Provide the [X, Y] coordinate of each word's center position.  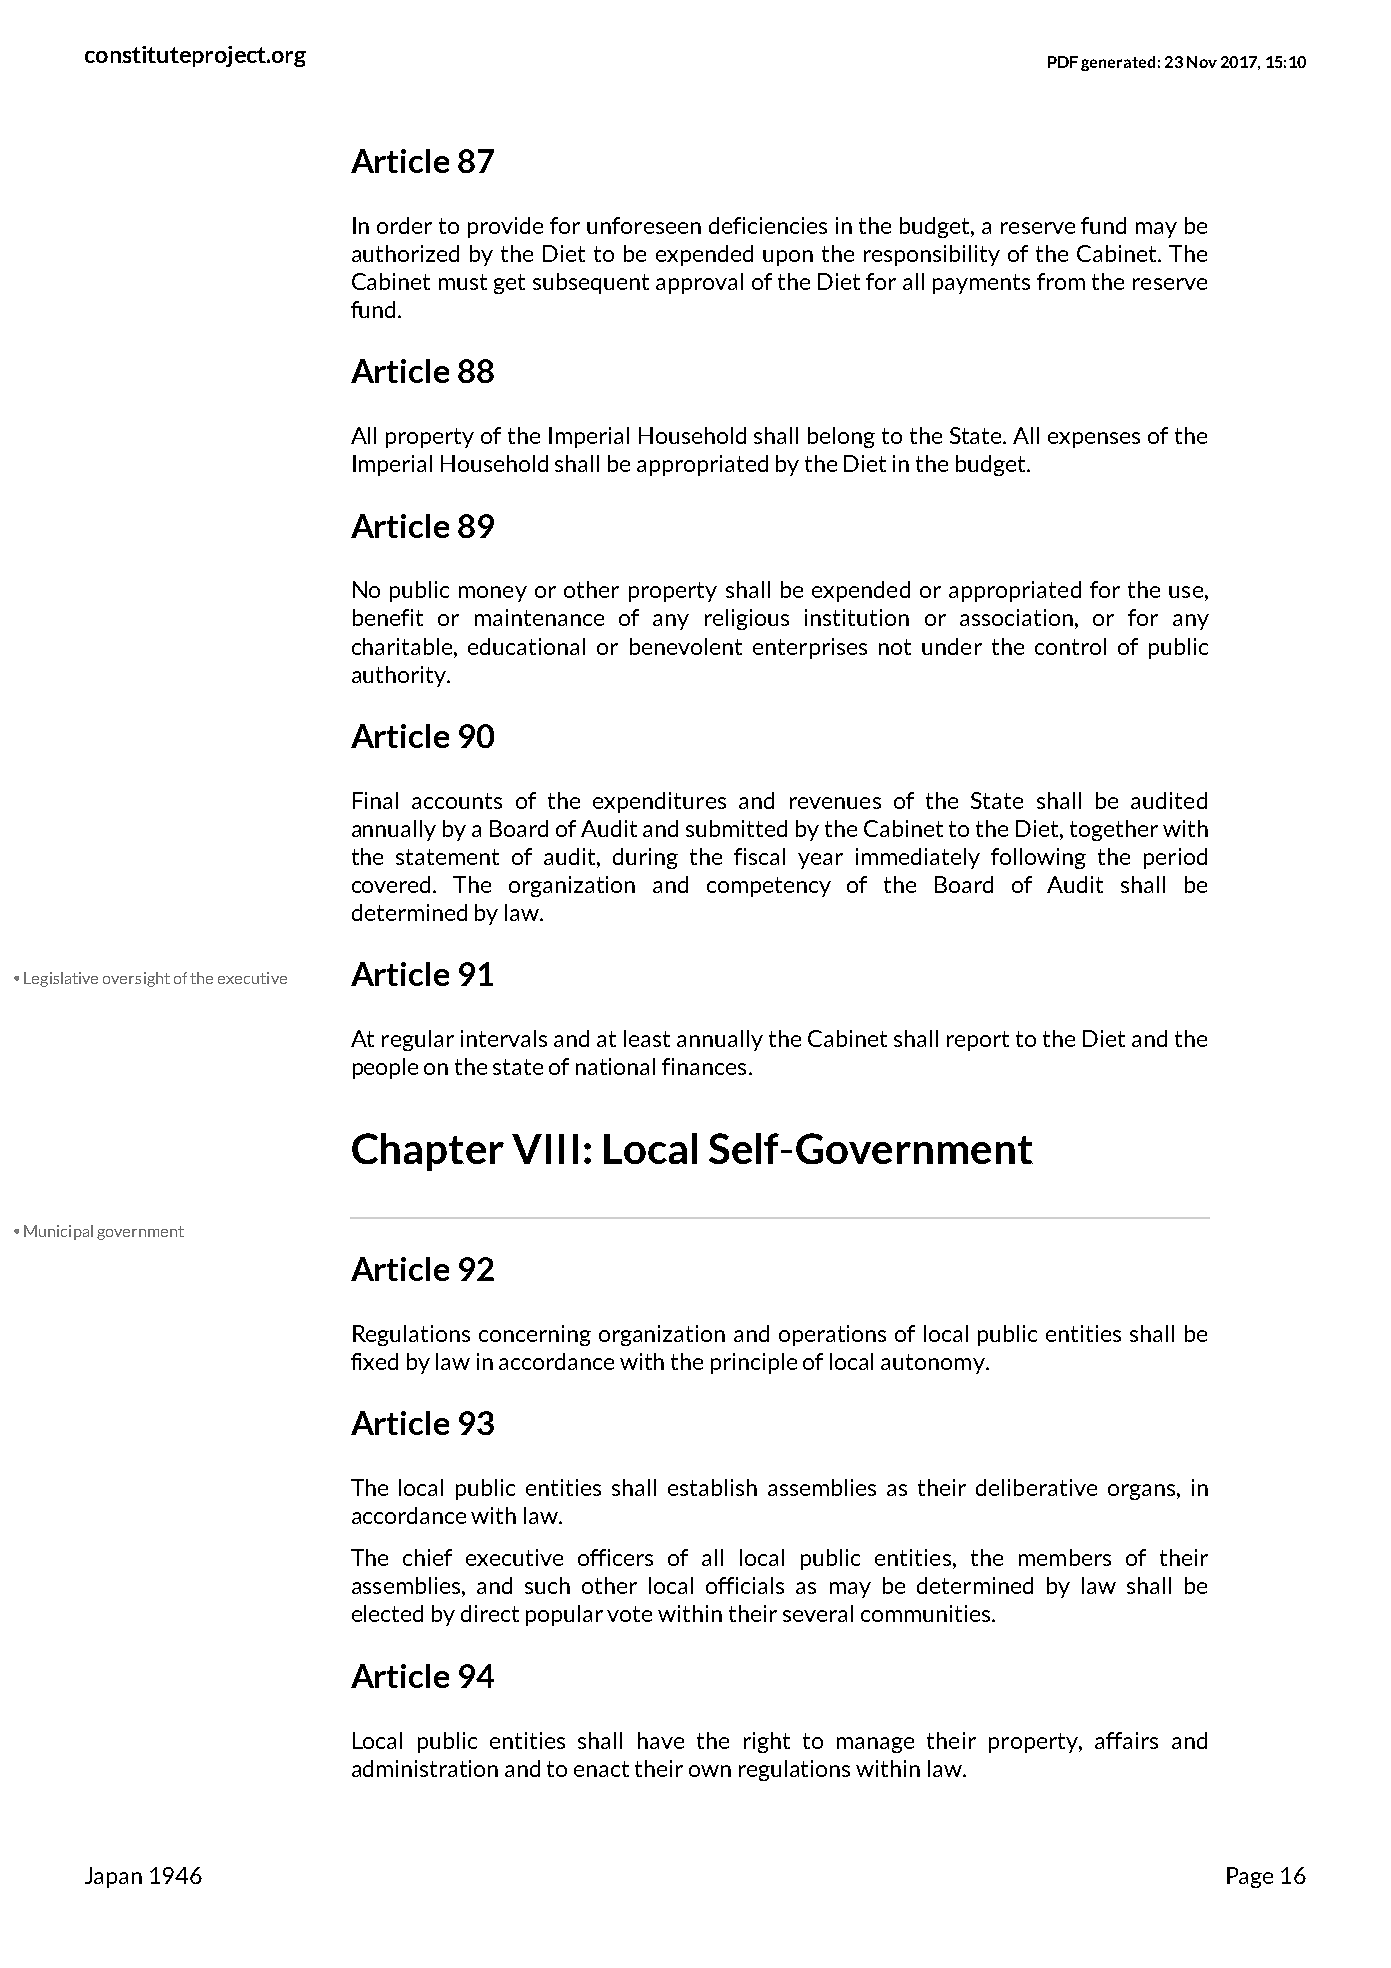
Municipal [58, 1232]
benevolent [686, 646]
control [1070, 646]
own [710, 1771]
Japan [113, 1877]
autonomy [934, 1364]
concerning [535, 1335]
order [404, 225]
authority [400, 676]
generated [1118, 63]
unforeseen [644, 225]
